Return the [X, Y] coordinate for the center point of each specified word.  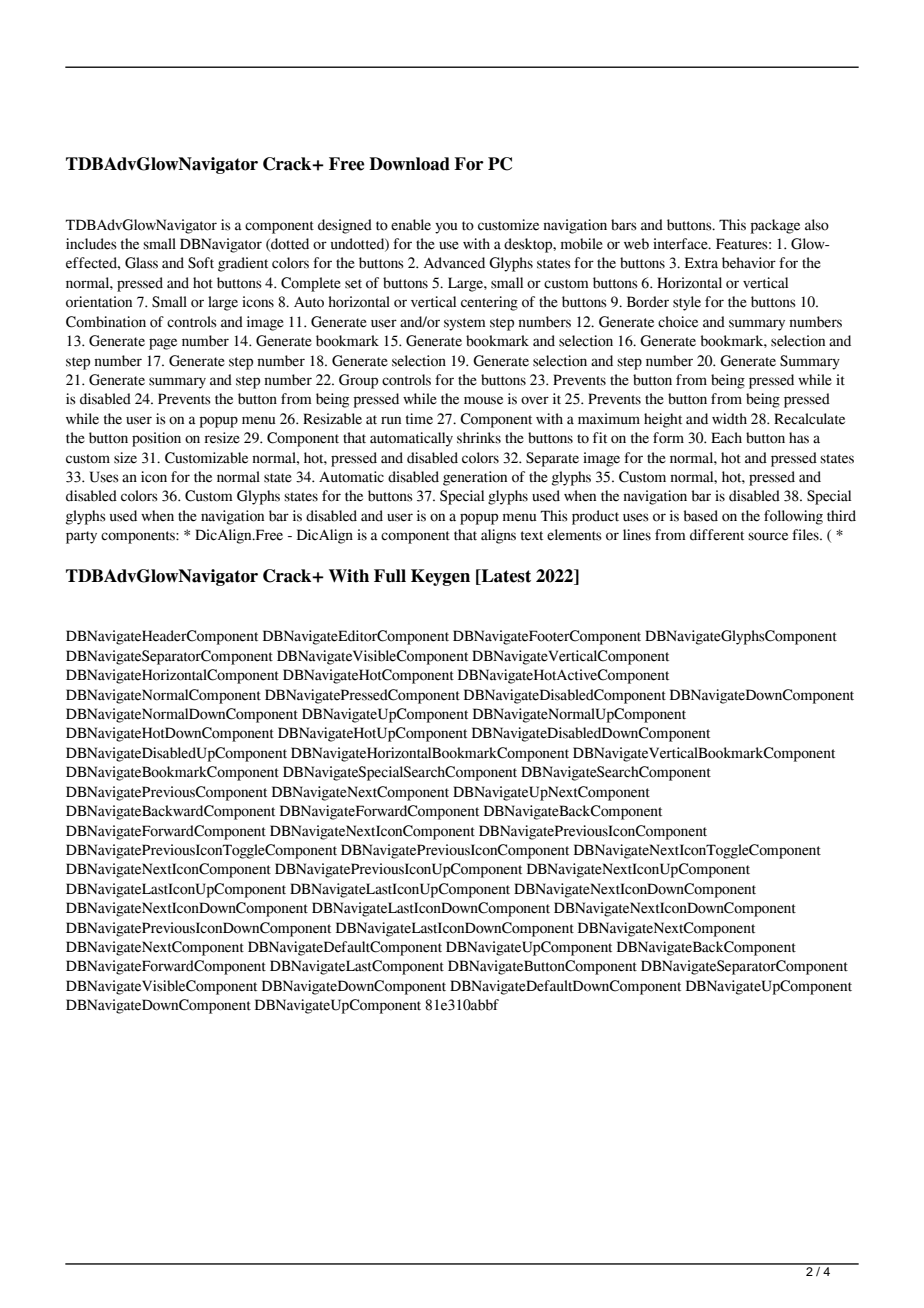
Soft [201, 263]
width [729, 419]
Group [358, 381]
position [156, 439]
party [81, 537]
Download [409, 164]
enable [411, 225]
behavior [749, 263]
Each [726, 438]
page [163, 344]
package [775, 226]
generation [475, 478]
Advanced [454, 263]
